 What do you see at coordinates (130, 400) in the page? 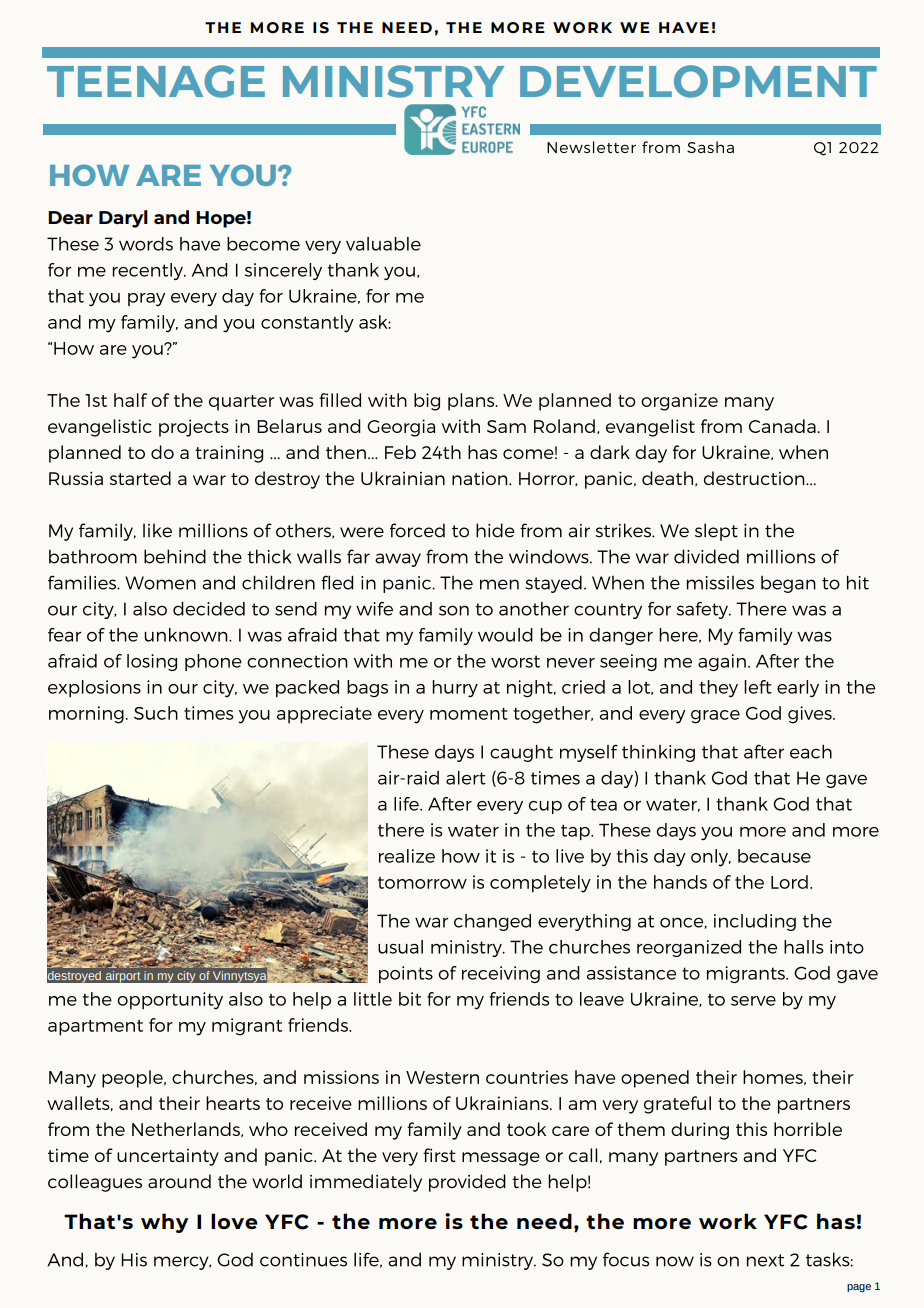
I see `half` at bounding box center [130, 400].
